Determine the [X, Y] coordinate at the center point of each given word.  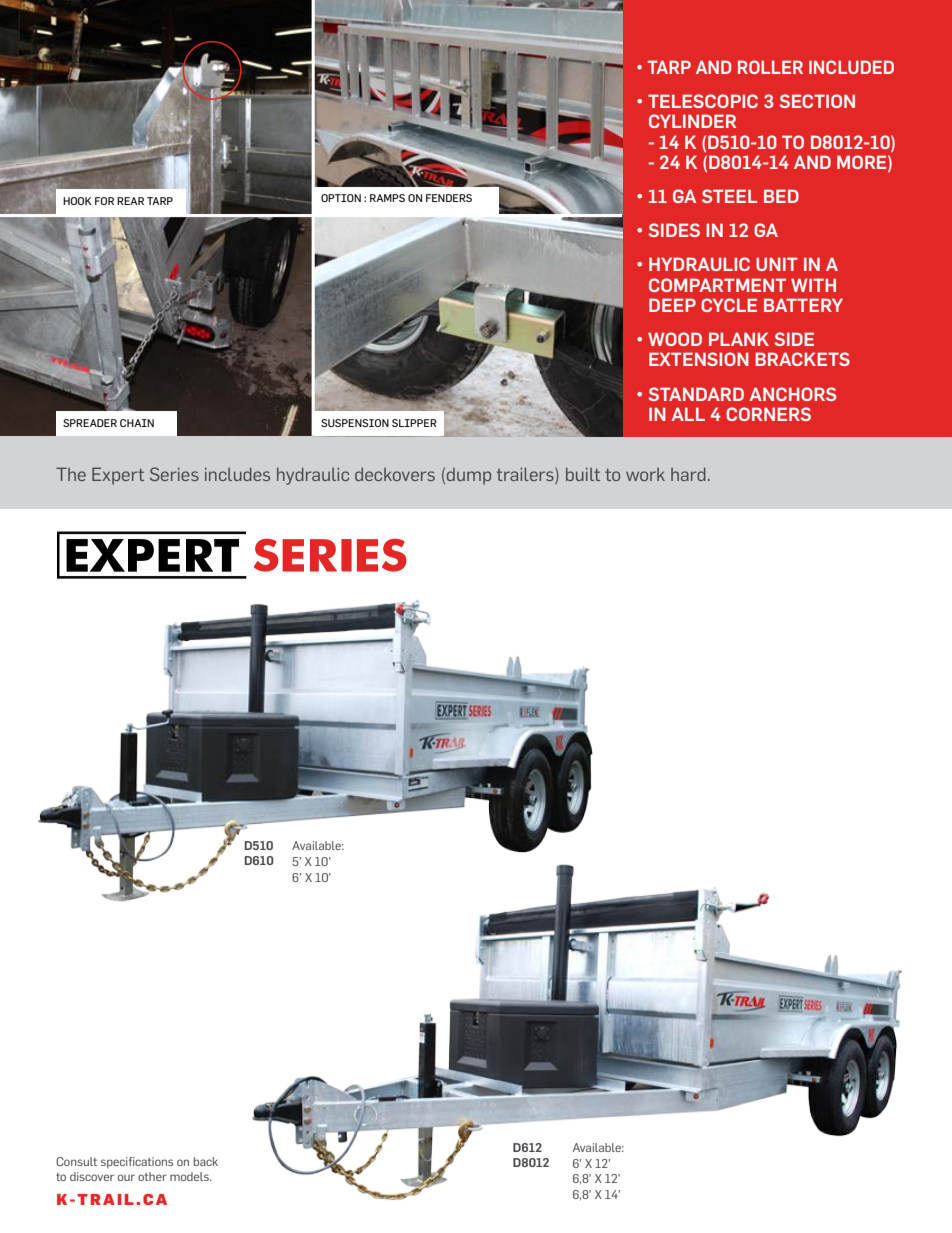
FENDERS [449, 198]
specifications [137, 1163]
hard [688, 474]
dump [469, 476]
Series [174, 474]
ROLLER [770, 67]
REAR [130, 201]
